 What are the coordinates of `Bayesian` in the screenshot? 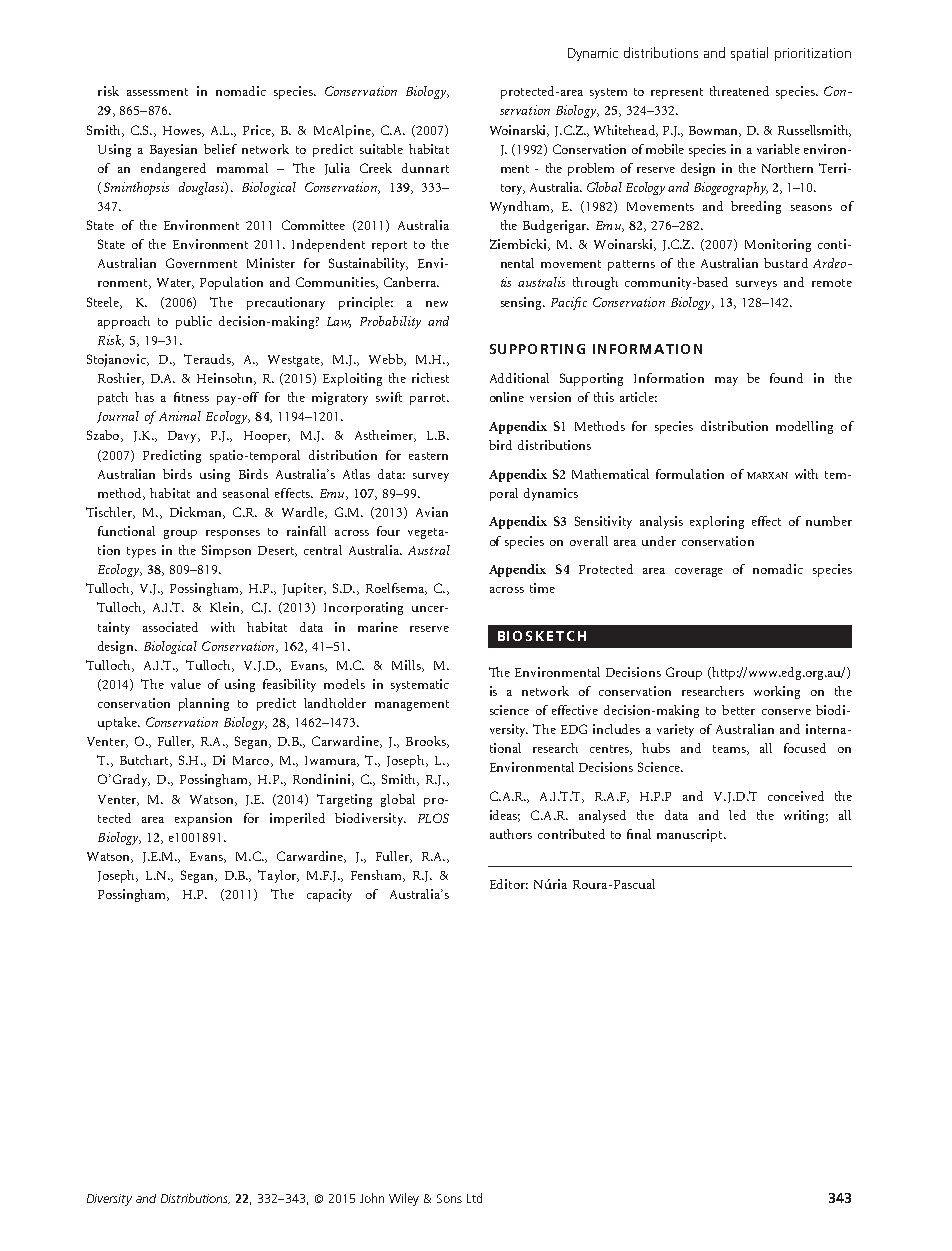 It's located at (173, 150).
